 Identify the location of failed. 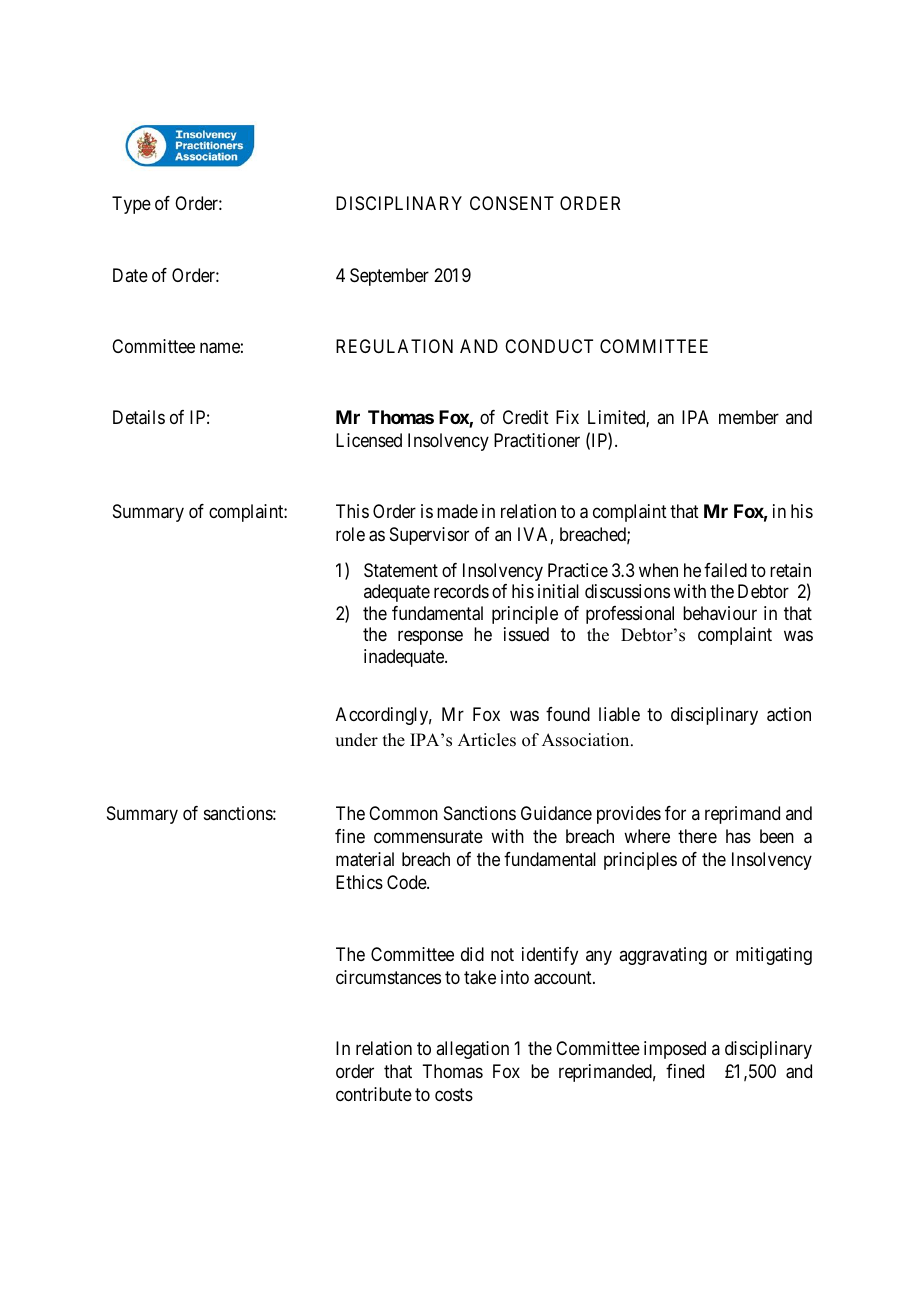
(725, 570).
